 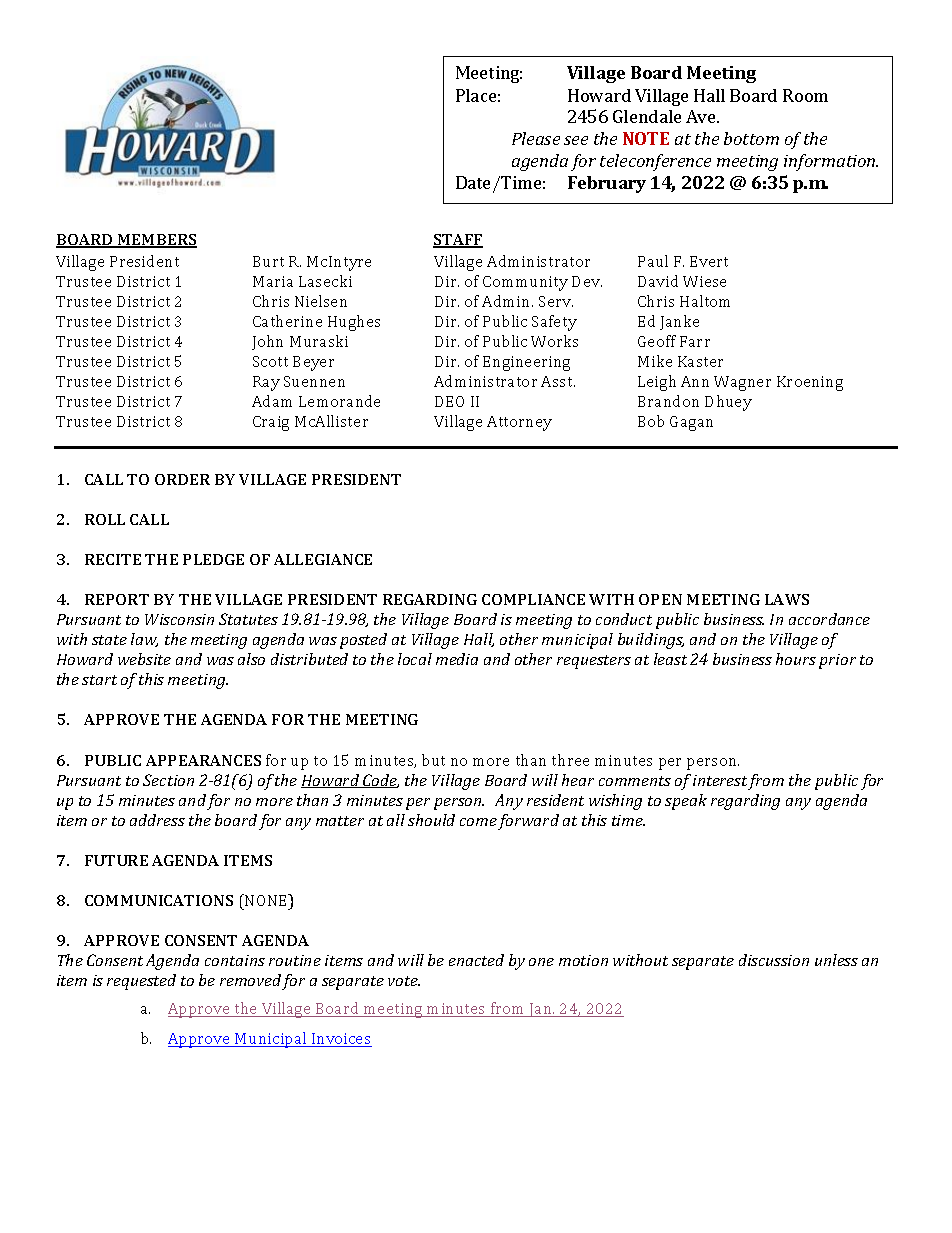 I want to click on requested, so click(x=141, y=982).
